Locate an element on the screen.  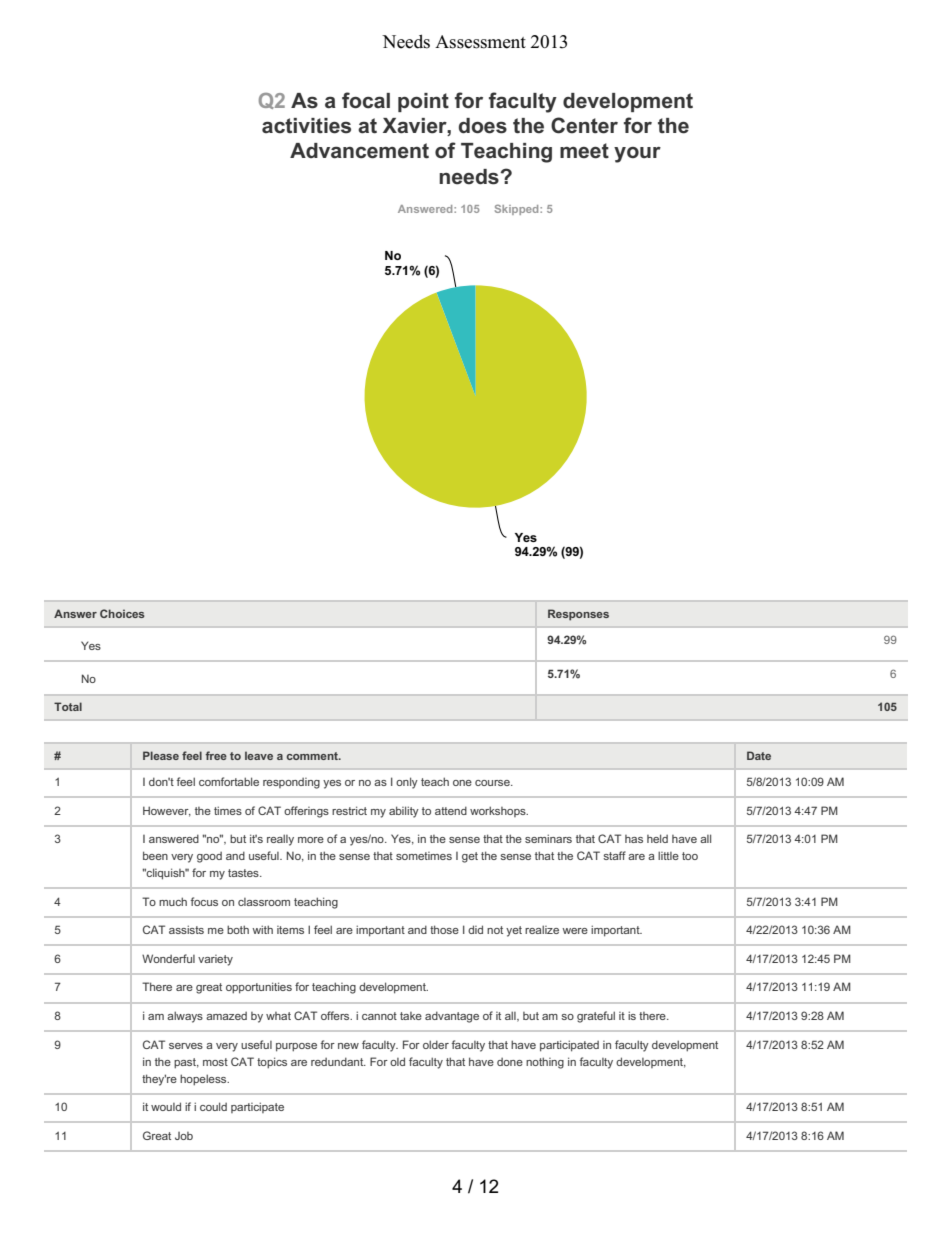
your is located at coordinates (637, 155).
